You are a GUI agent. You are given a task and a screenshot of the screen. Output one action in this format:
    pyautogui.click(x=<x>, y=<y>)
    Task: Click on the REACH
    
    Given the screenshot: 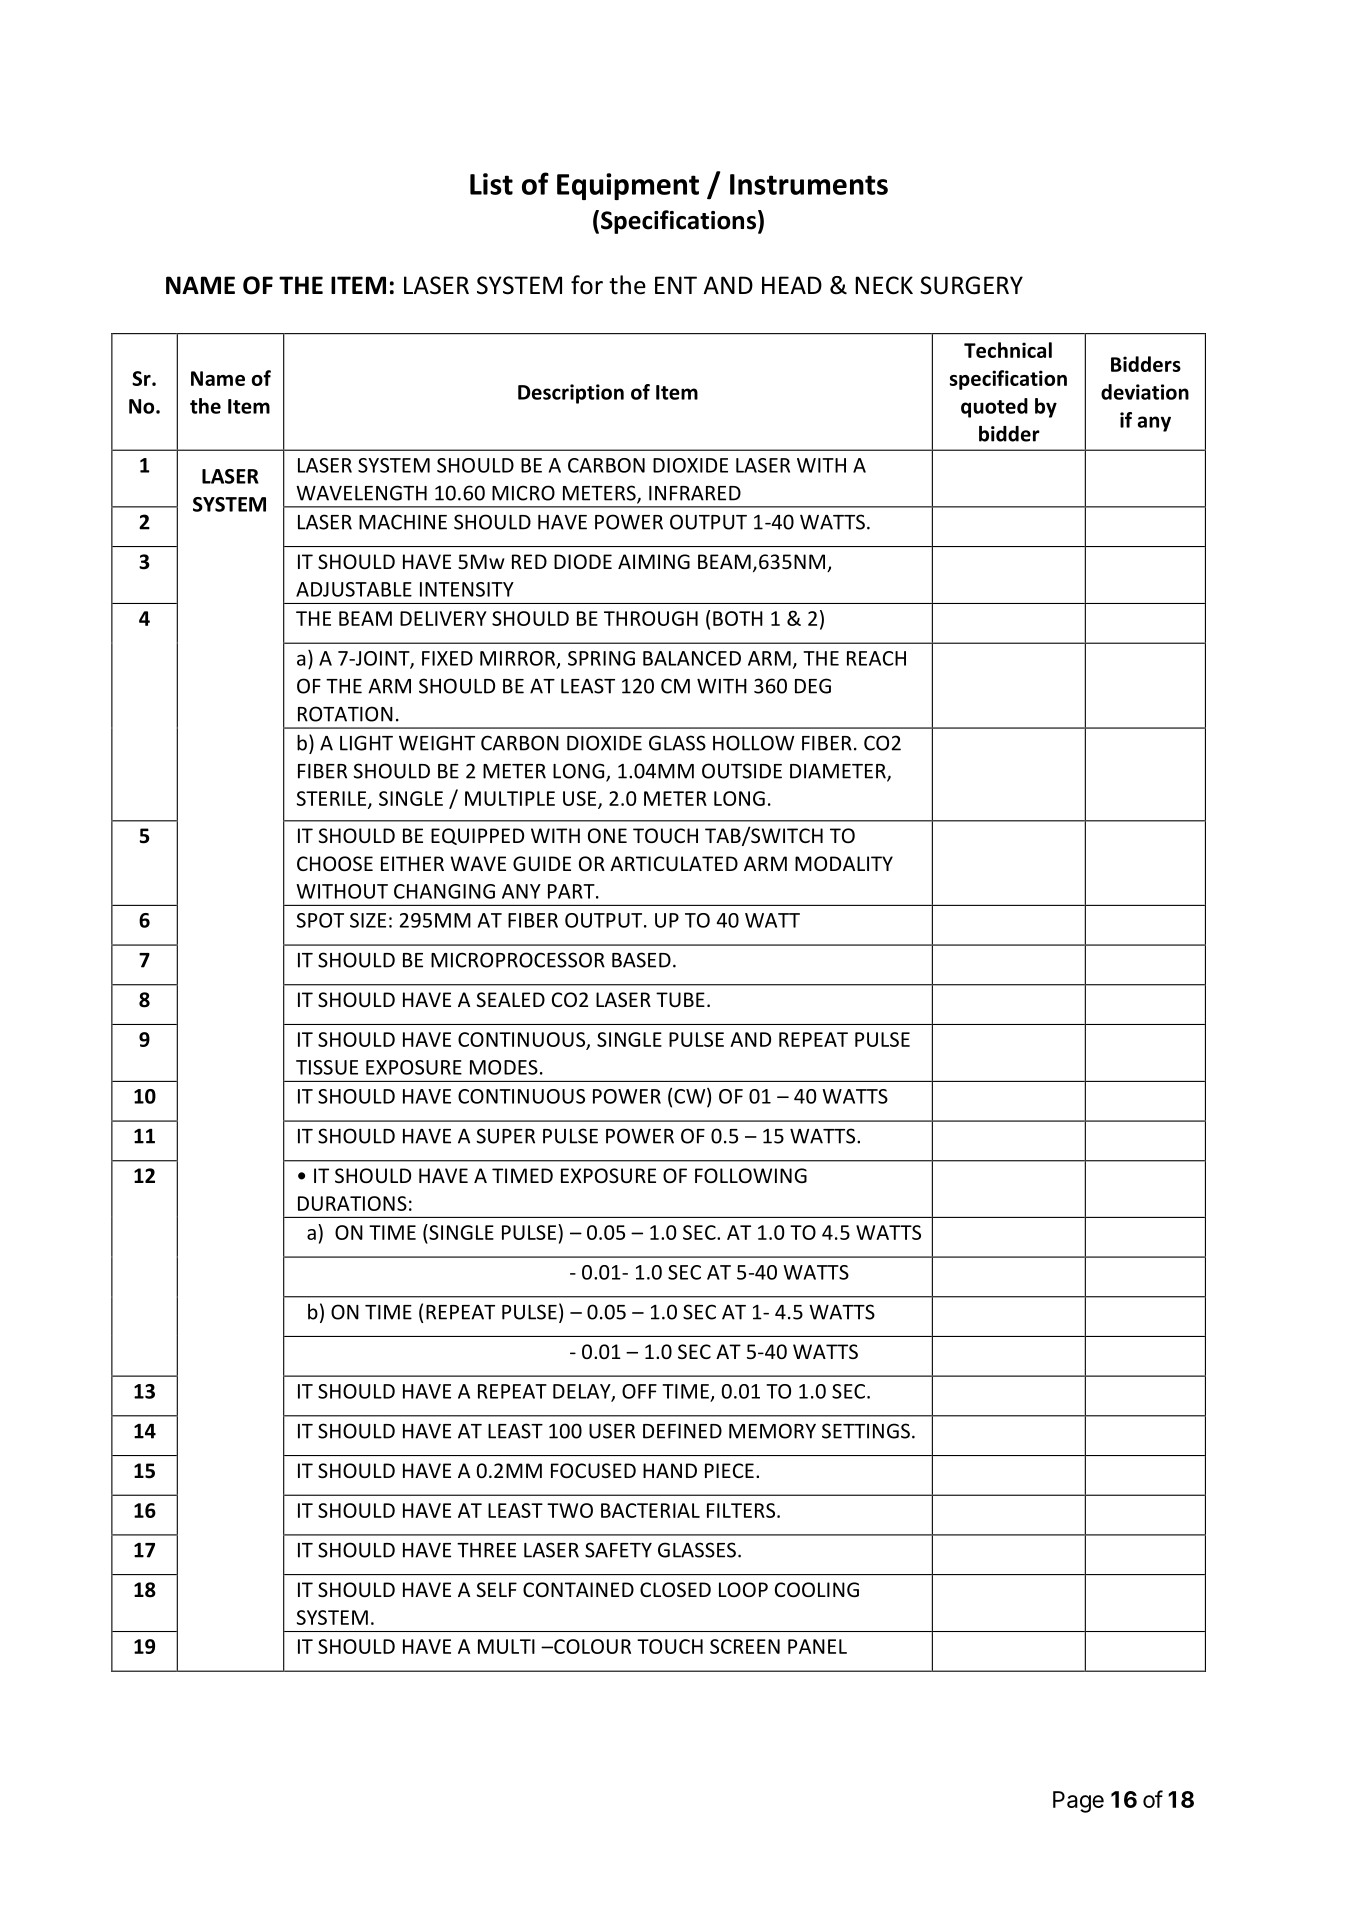 What is the action you would take?
    pyautogui.click(x=876, y=658)
